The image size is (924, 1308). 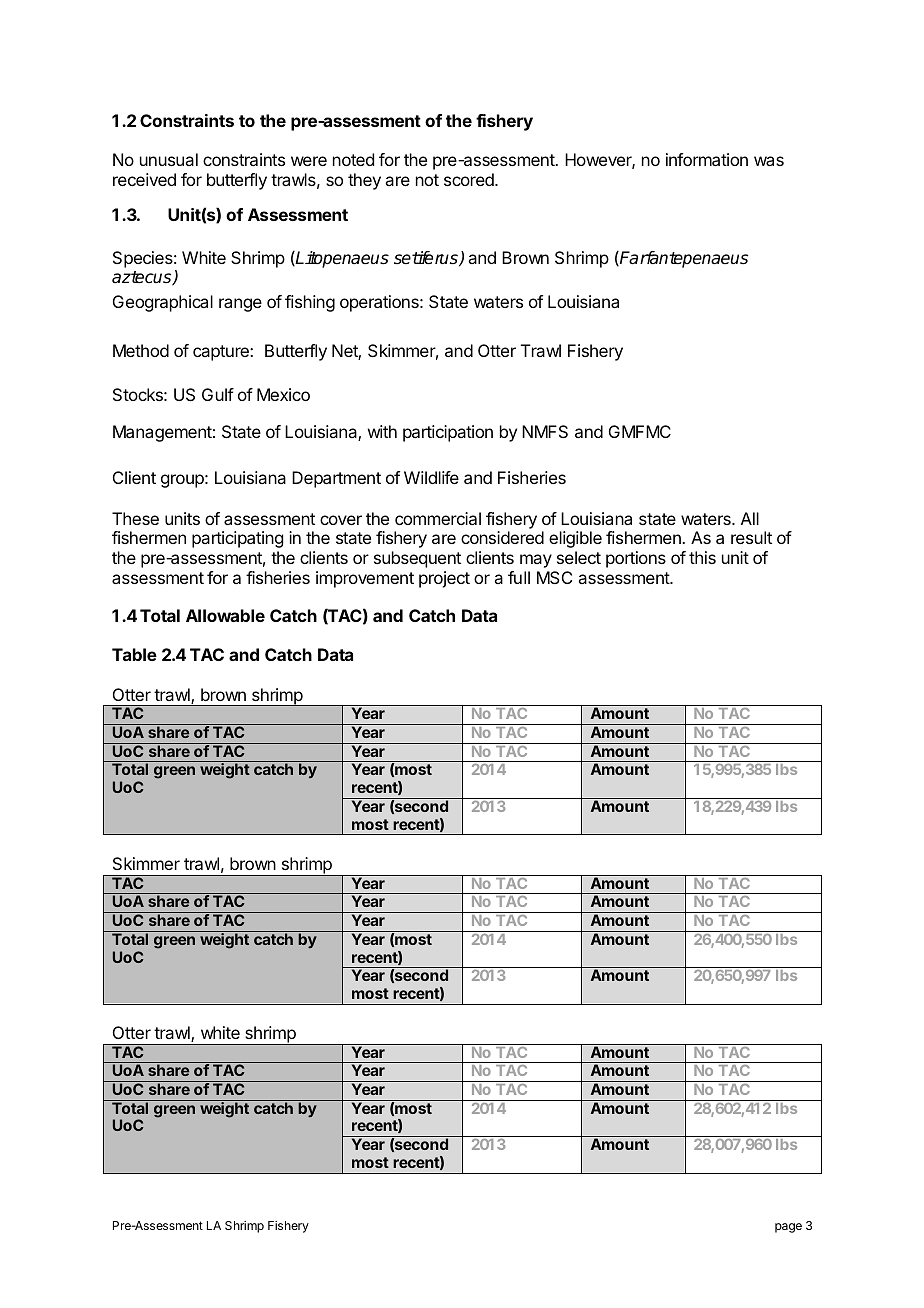 What do you see at coordinates (554, 577) in the page?
I see `MSC` at bounding box center [554, 577].
